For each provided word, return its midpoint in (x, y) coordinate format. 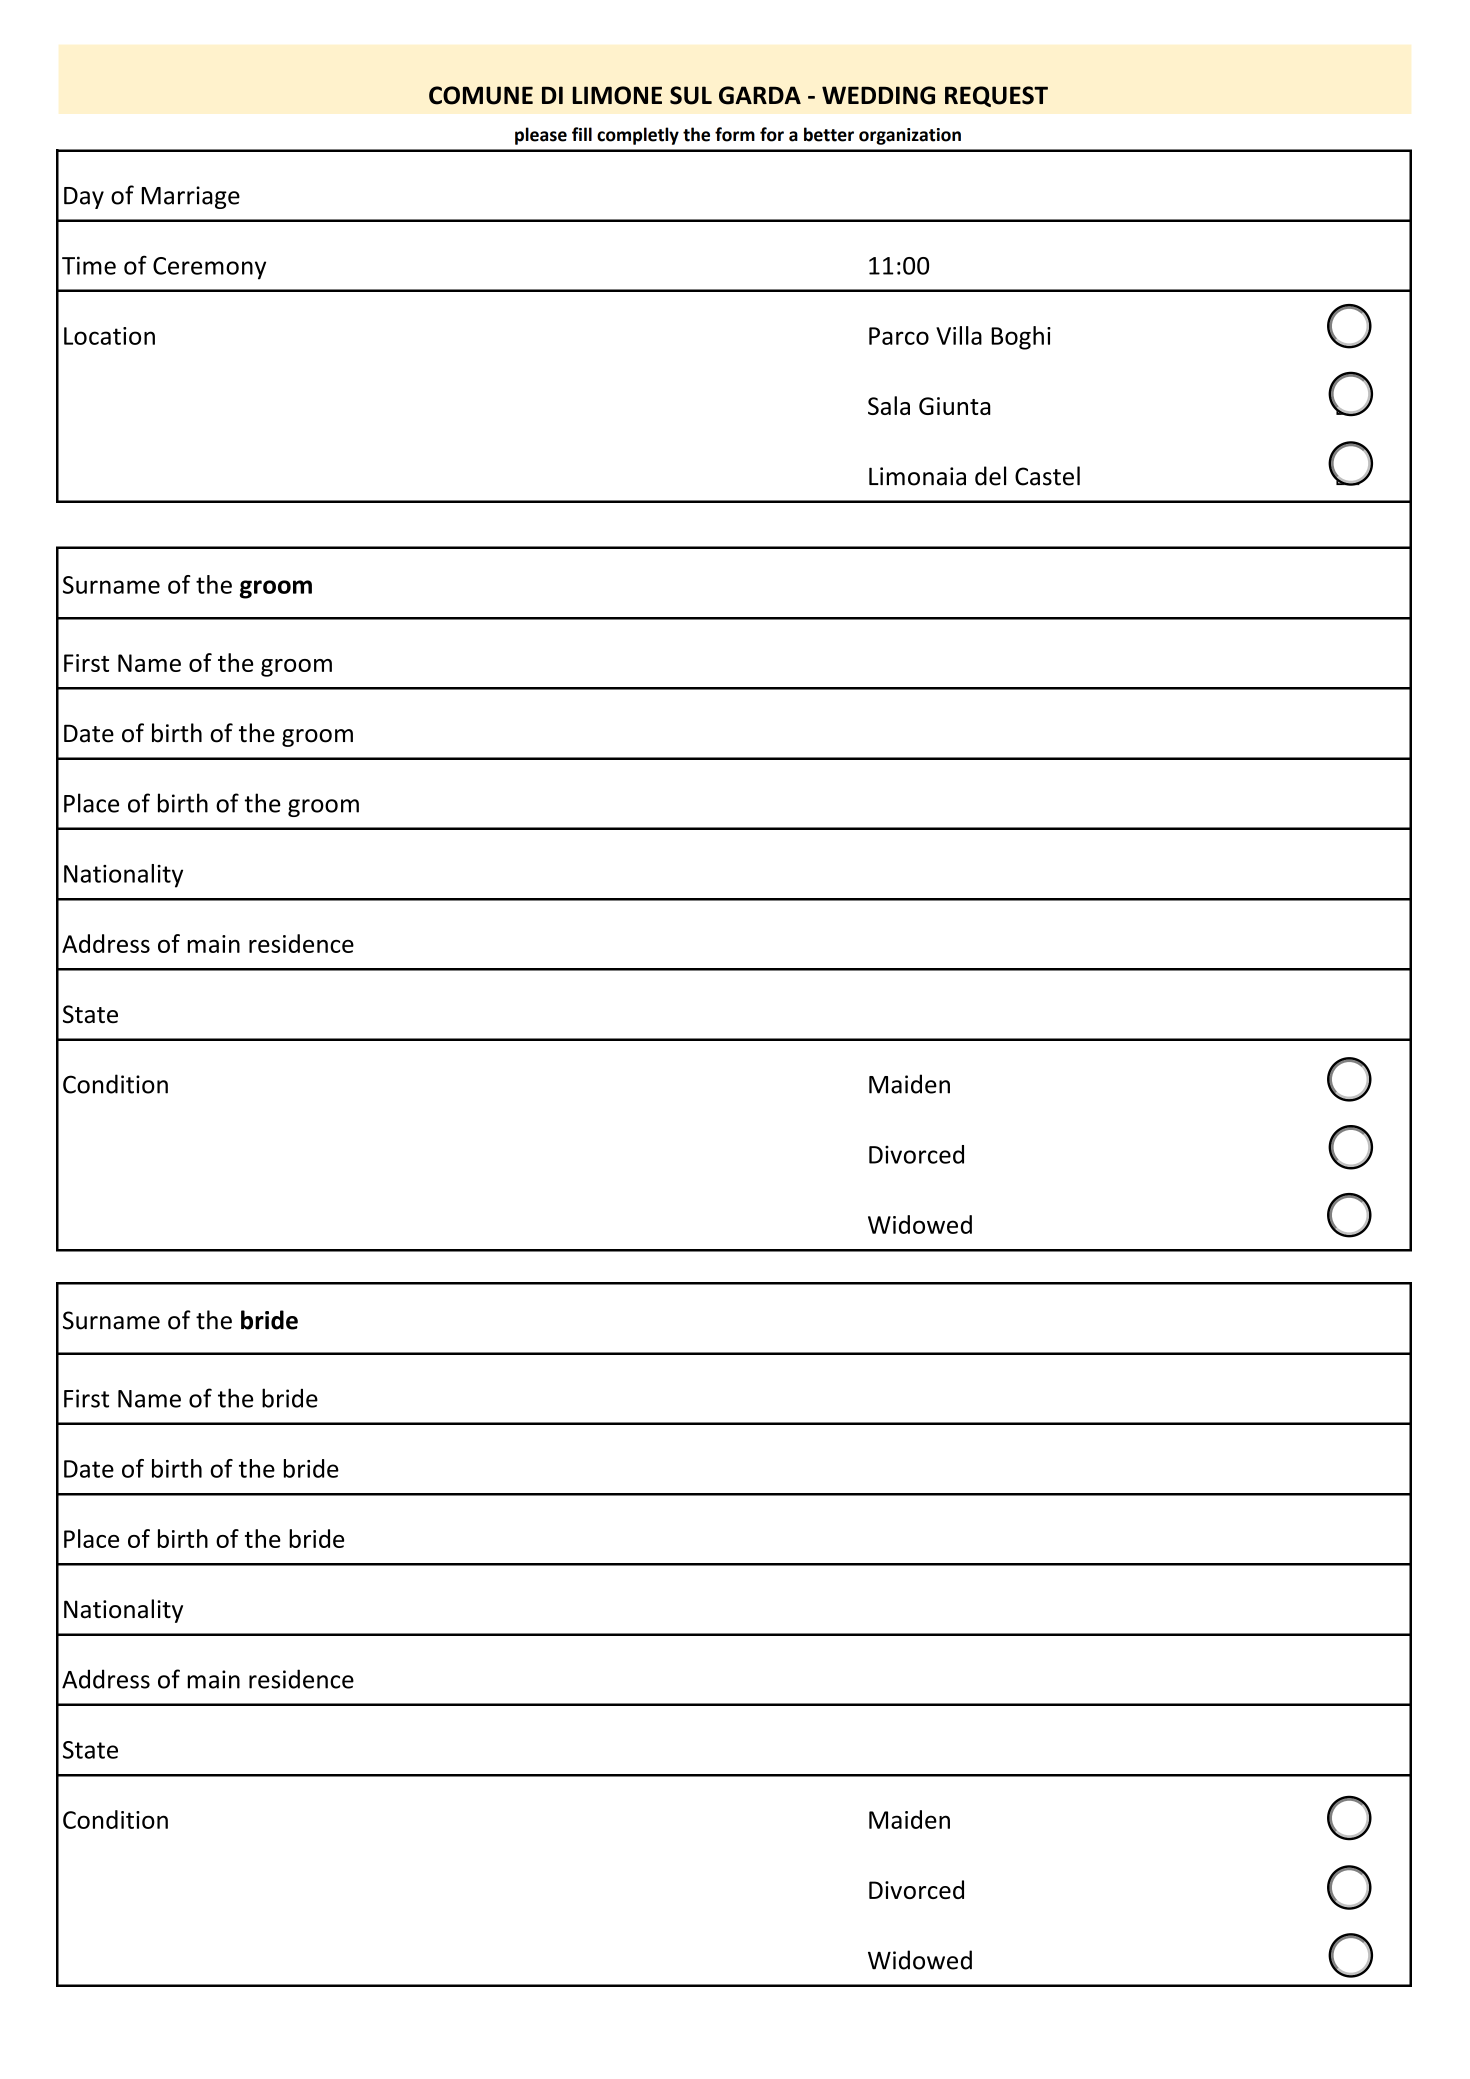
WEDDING (878, 95)
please (541, 136)
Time (89, 265)
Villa (959, 335)
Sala (889, 405)
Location (109, 336)
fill (582, 134)
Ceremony (209, 268)
